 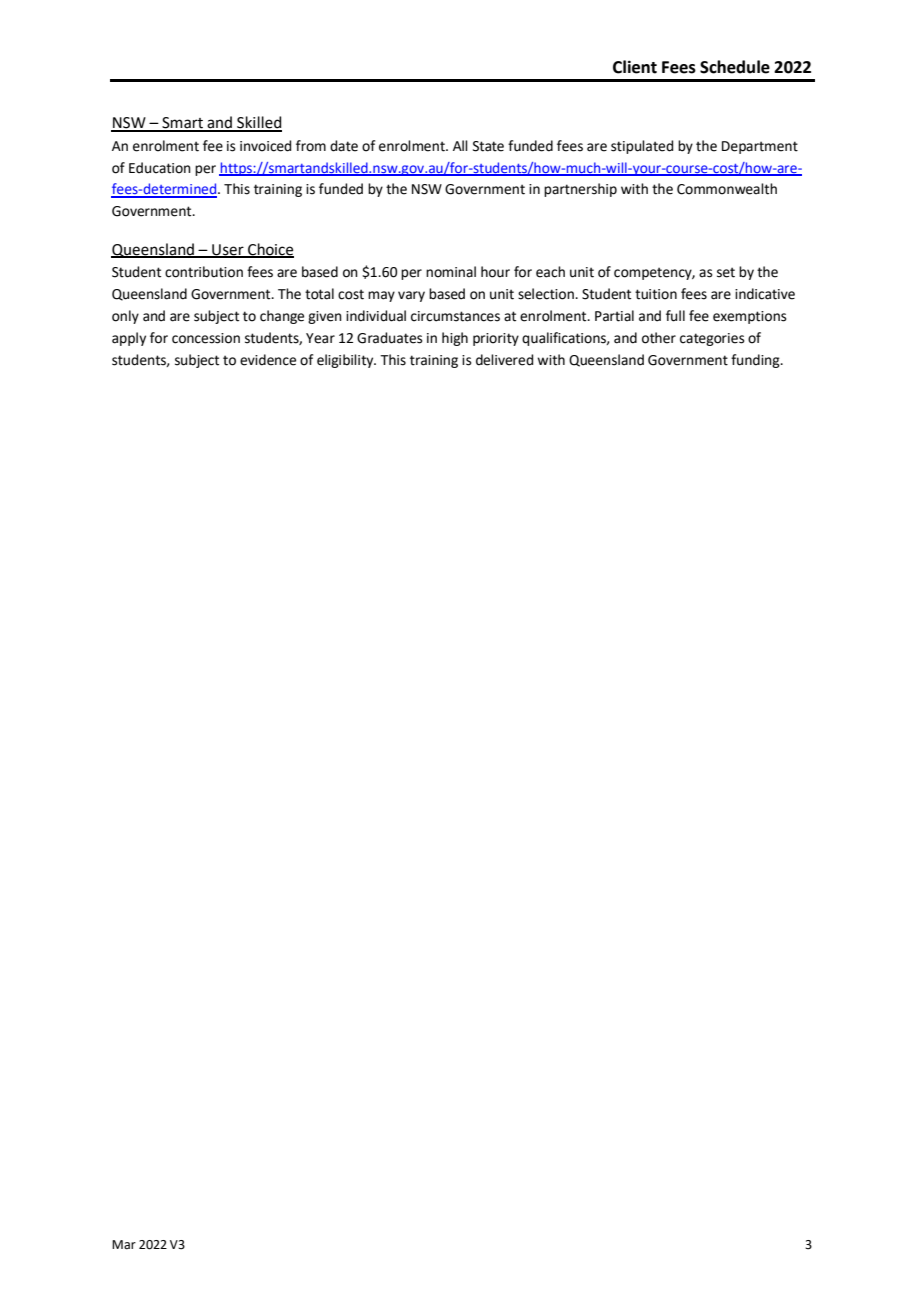 I want to click on All, so click(x=460, y=145).
